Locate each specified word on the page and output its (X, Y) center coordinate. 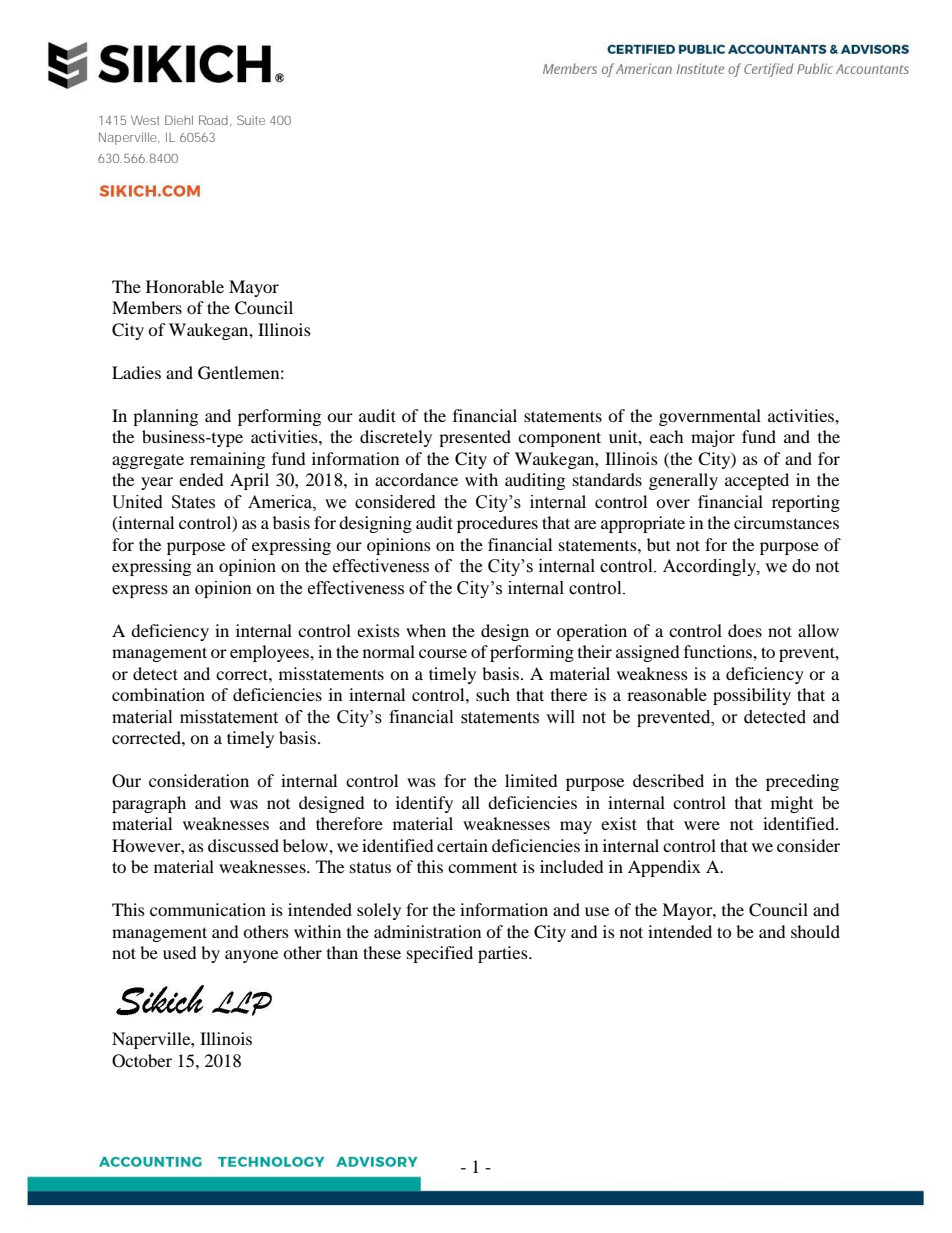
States (193, 502)
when (426, 630)
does (745, 630)
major (713, 438)
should (815, 931)
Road (213, 120)
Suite (251, 120)
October (142, 1061)
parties (504, 954)
